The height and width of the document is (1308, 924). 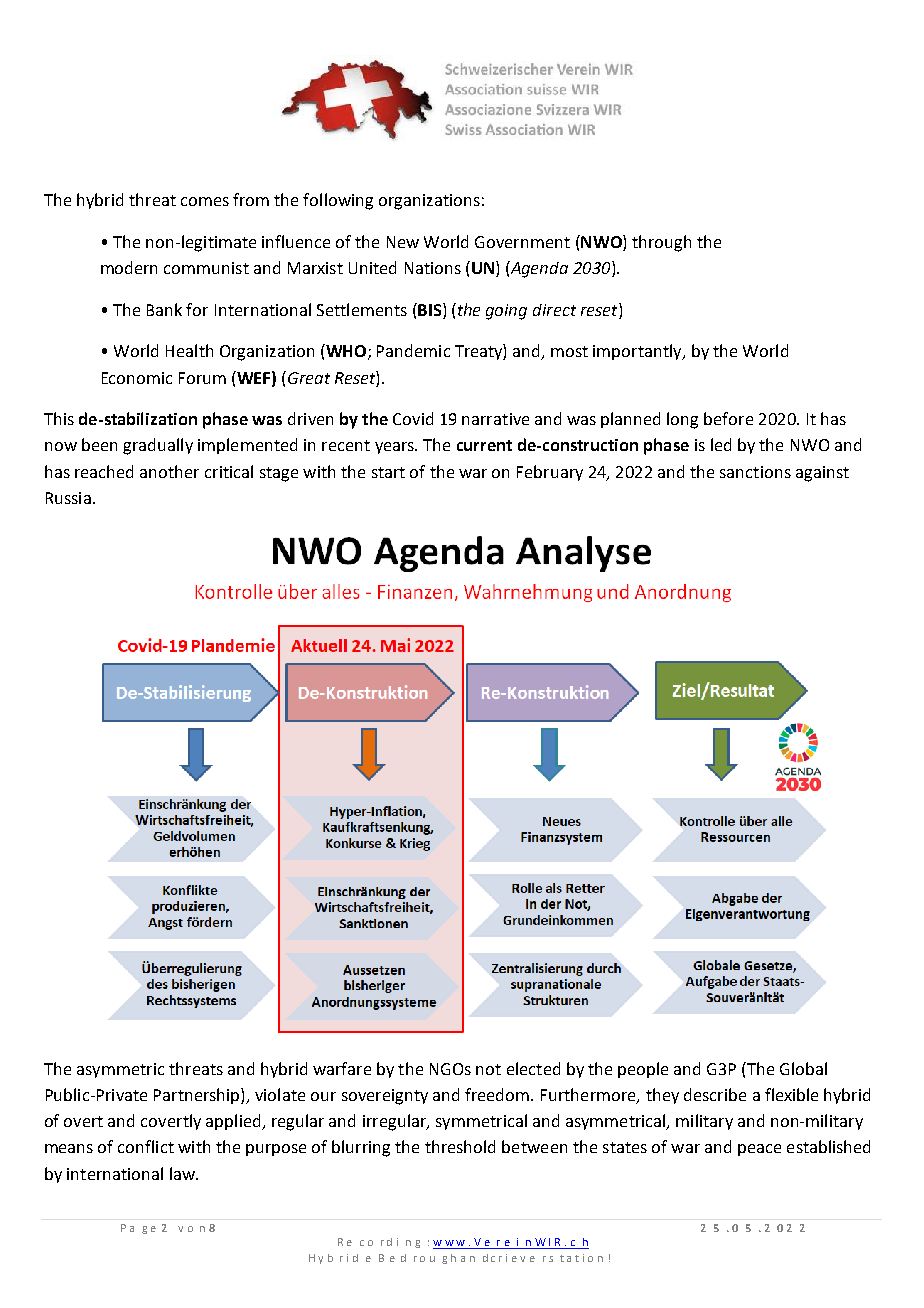 What do you see at coordinates (146, 1146) in the document?
I see `conflict` at bounding box center [146, 1146].
